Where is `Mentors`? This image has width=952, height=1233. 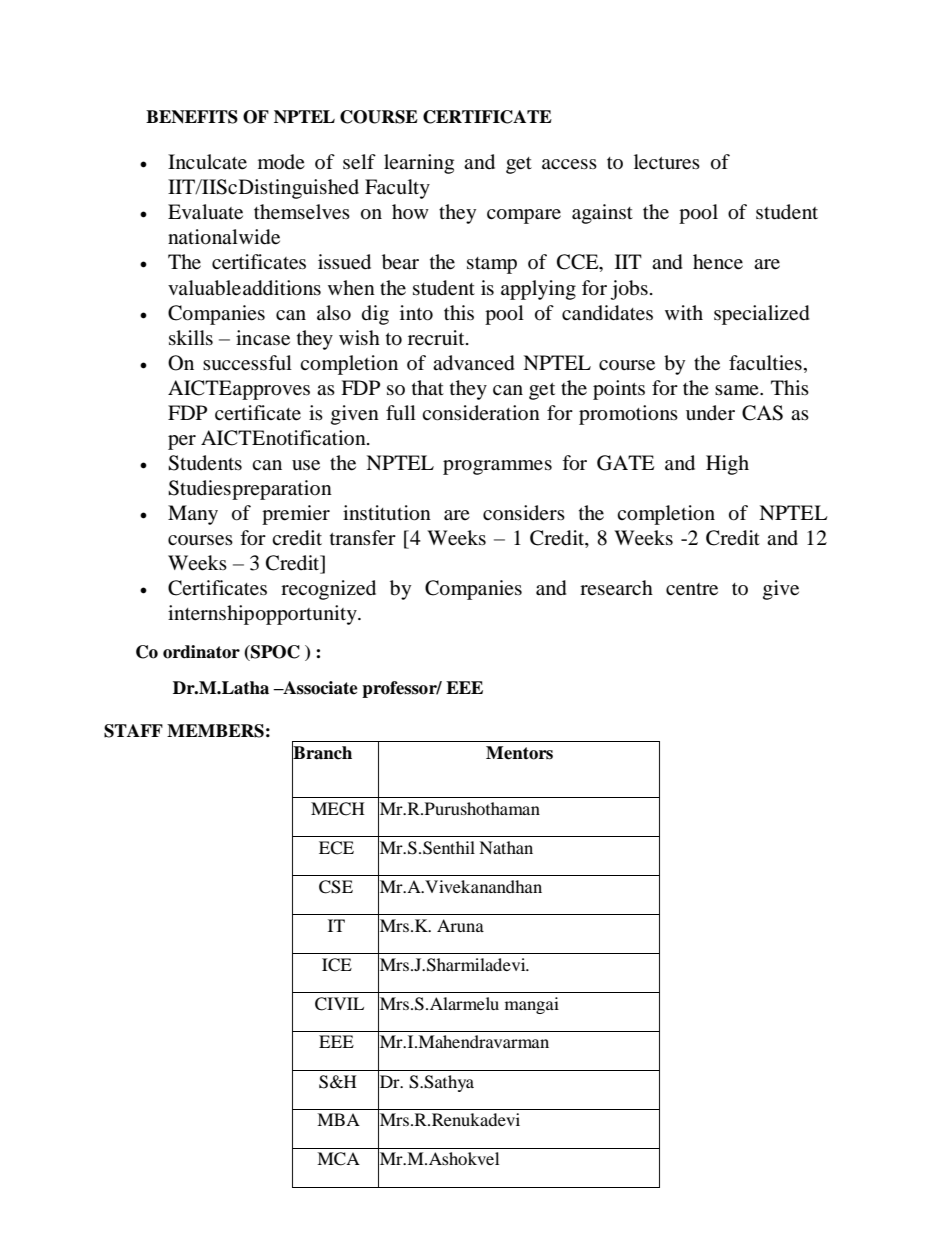
Mentors is located at coordinates (519, 753).
